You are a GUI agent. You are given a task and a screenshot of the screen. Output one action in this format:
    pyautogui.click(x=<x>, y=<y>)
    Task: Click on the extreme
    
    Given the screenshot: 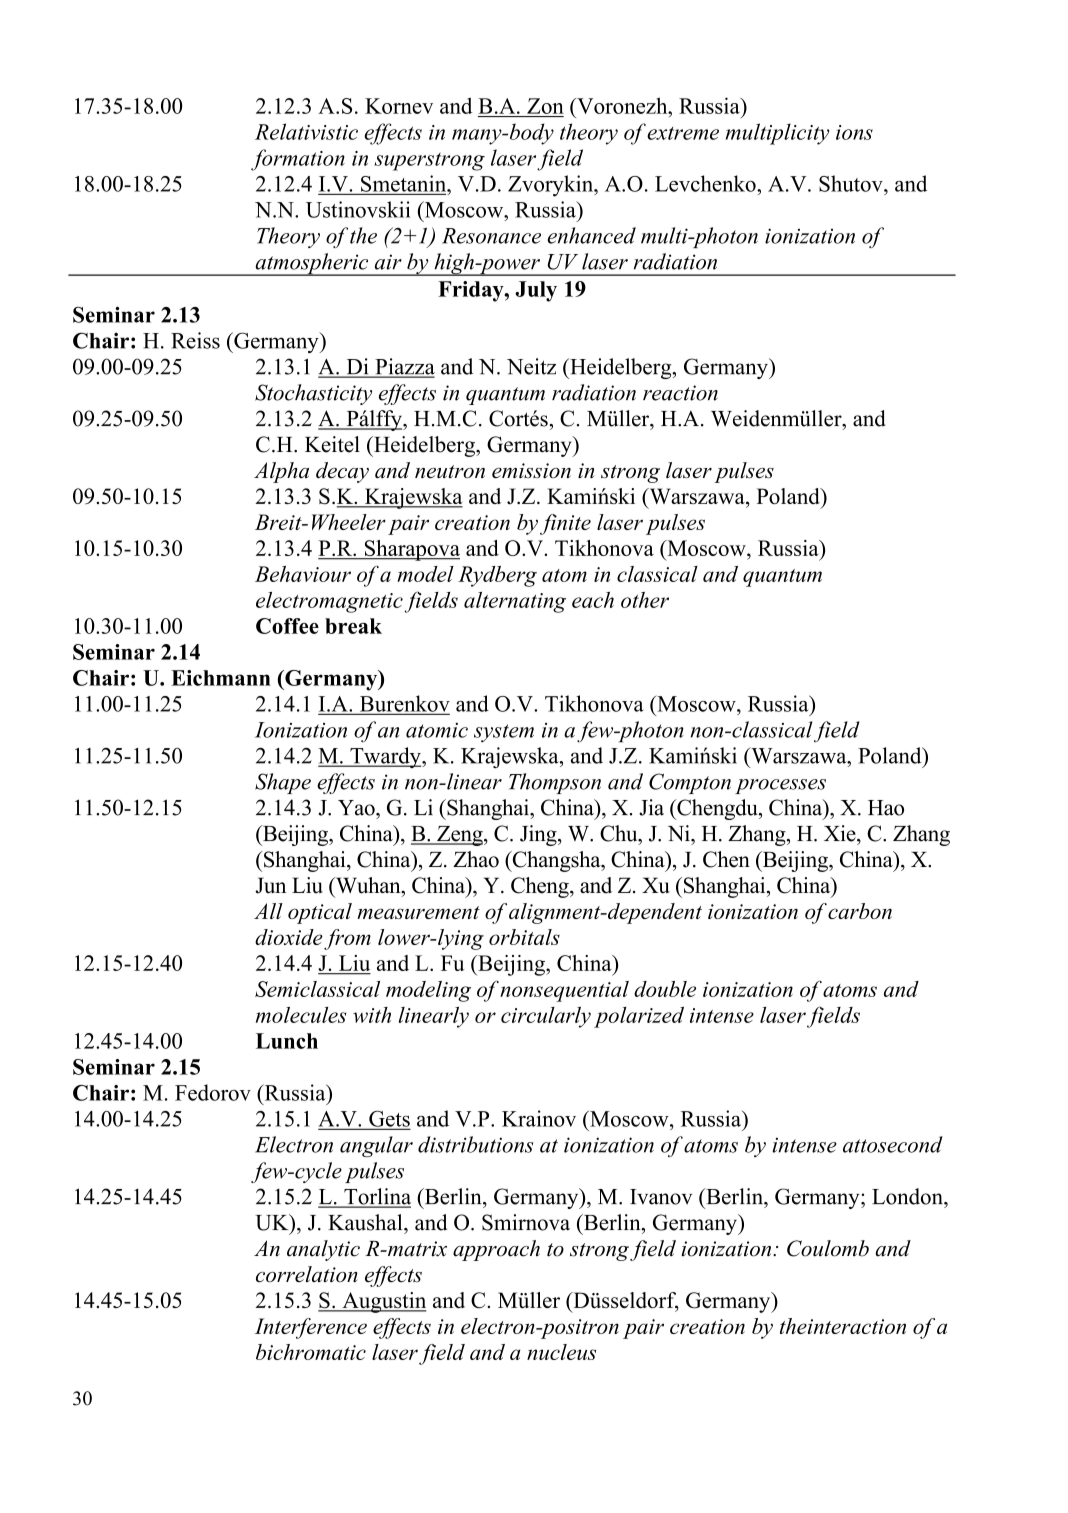 What is the action you would take?
    pyautogui.click(x=683, y=133)
